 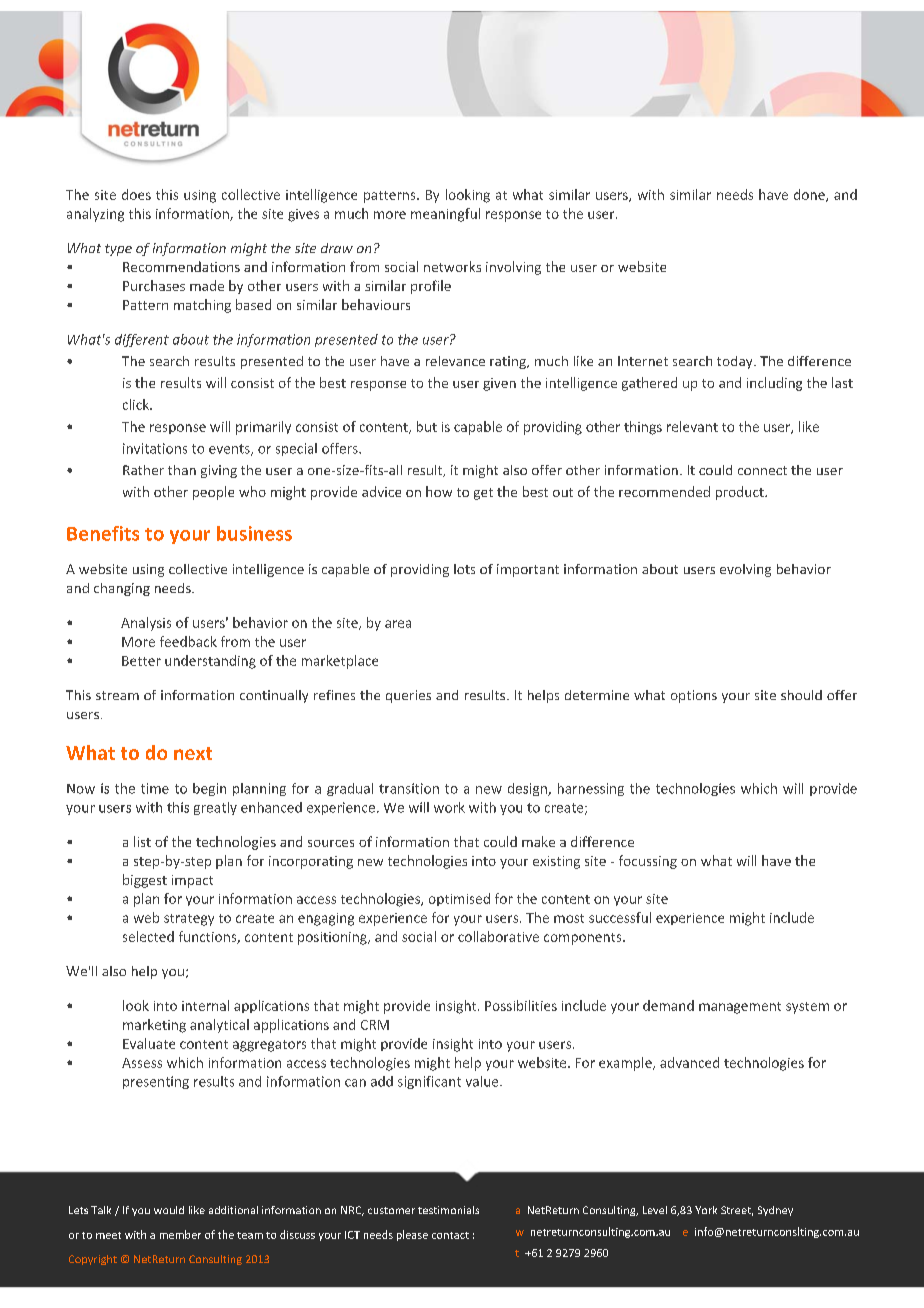 What do you see at coordinates (445, 215) in the screenshot?
I see `meaningful` at bounding box center [445, 215].
